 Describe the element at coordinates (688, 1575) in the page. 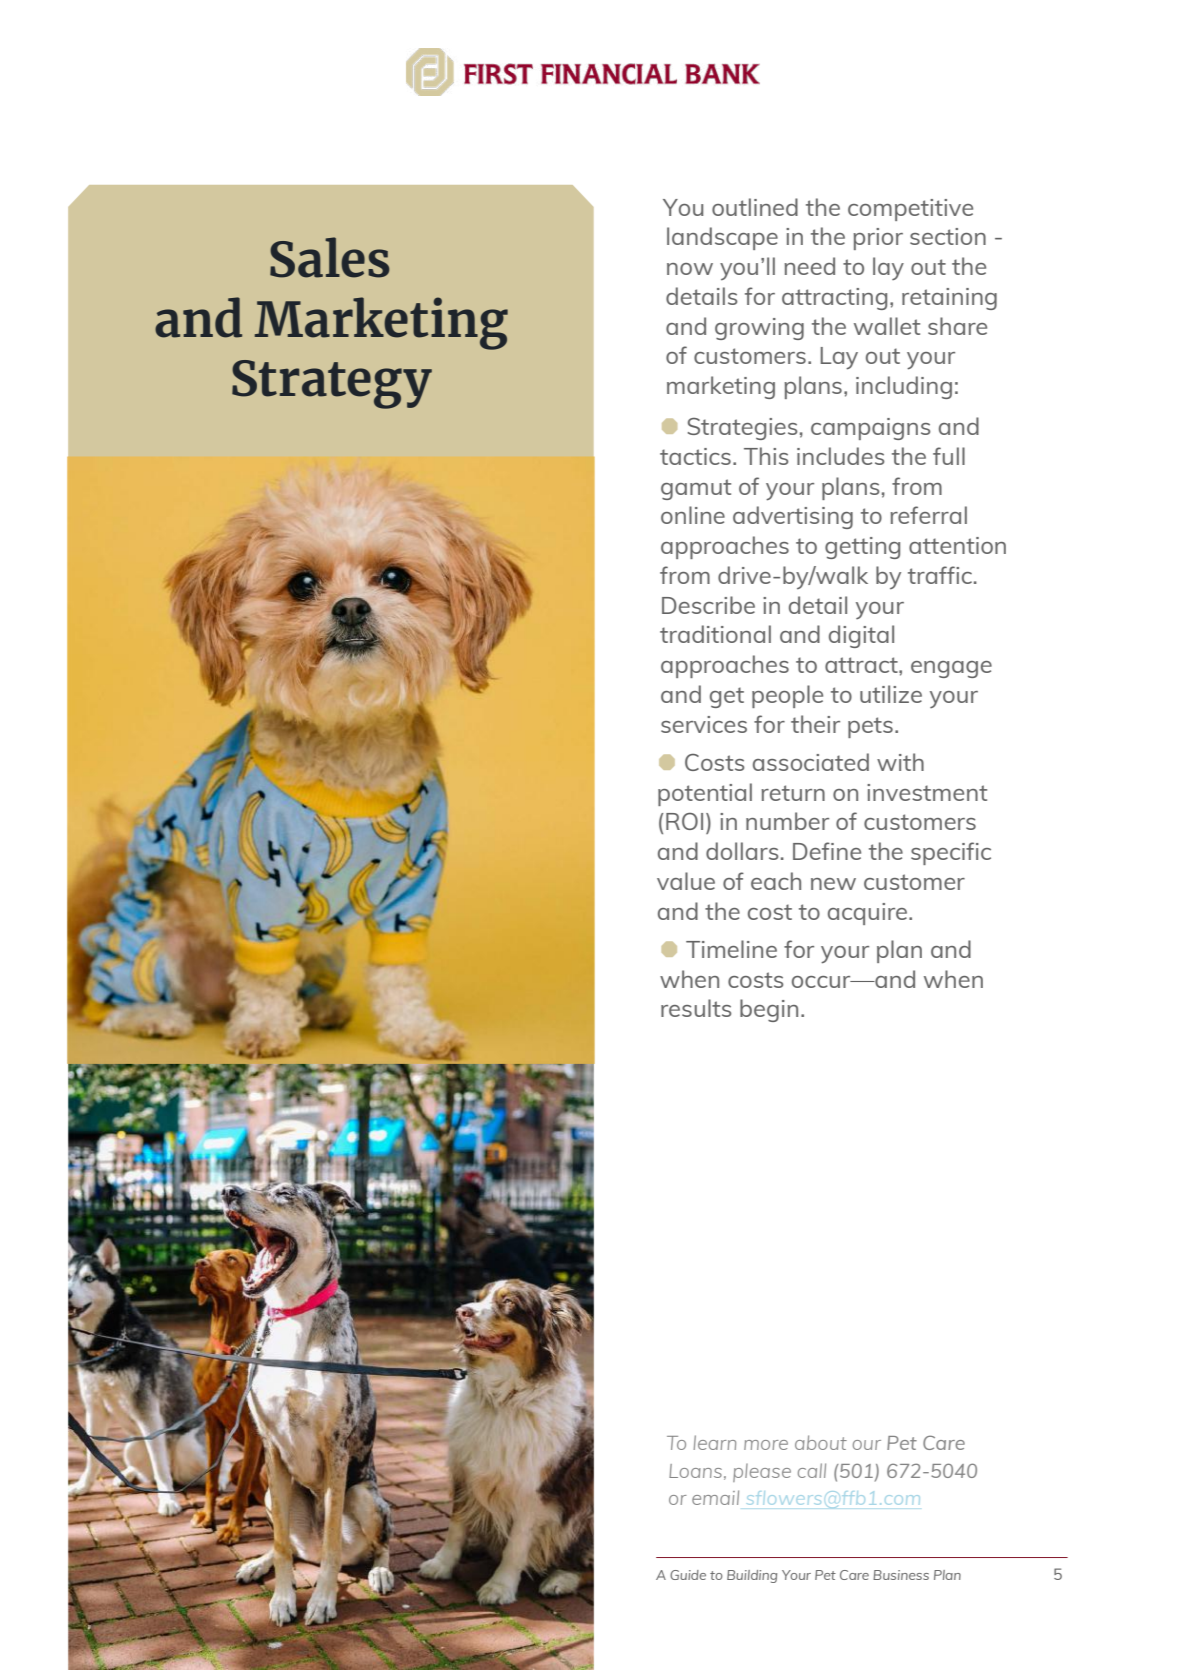

I see `Guide` at that location.
